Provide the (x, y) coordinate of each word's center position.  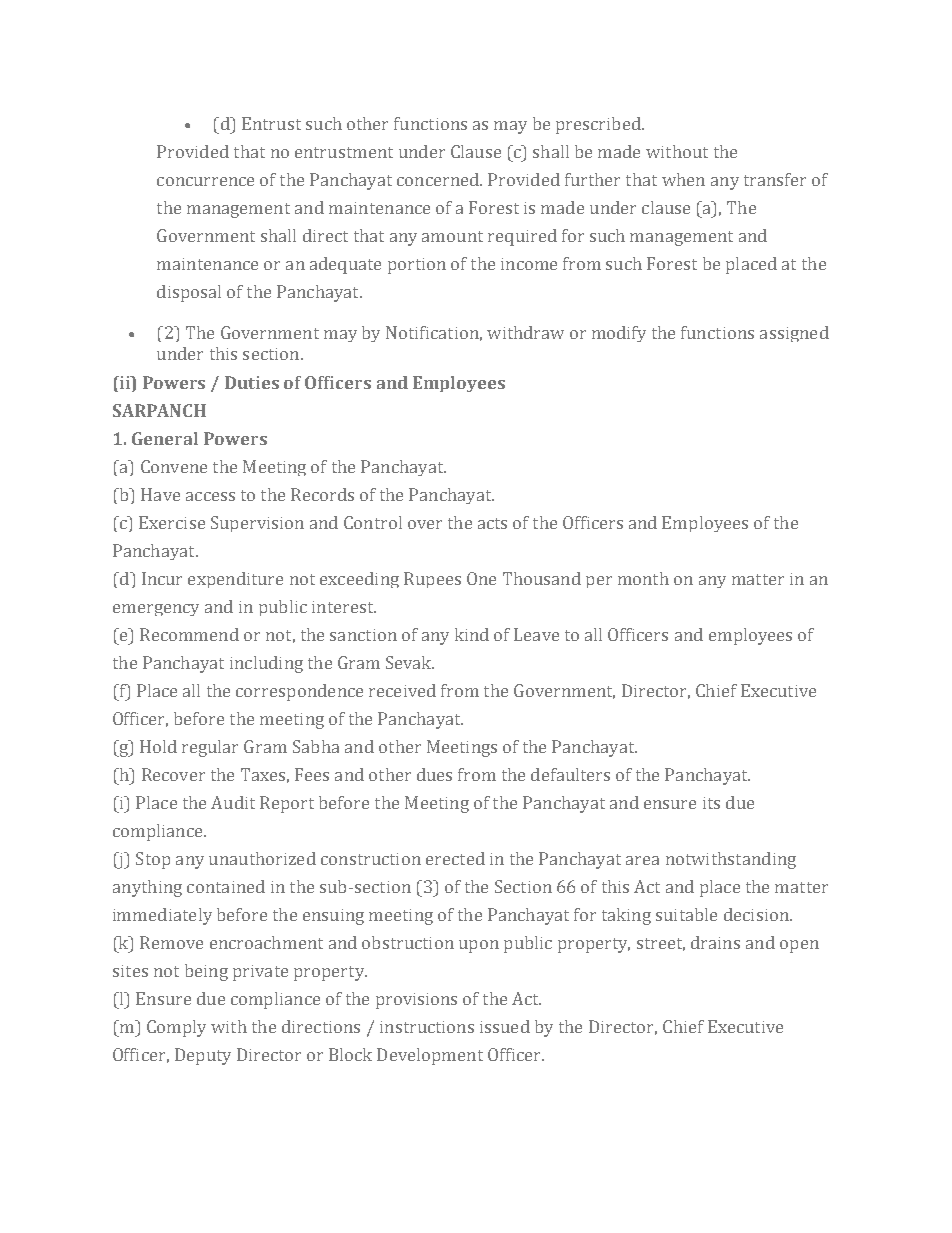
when (683, 179)
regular (210, 748)
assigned (794, 334)
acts (492, 523)
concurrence (205, 181)
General (165, 438)
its (711, 803)
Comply (176, 1028)
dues (434, 774)
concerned (439, 179)
